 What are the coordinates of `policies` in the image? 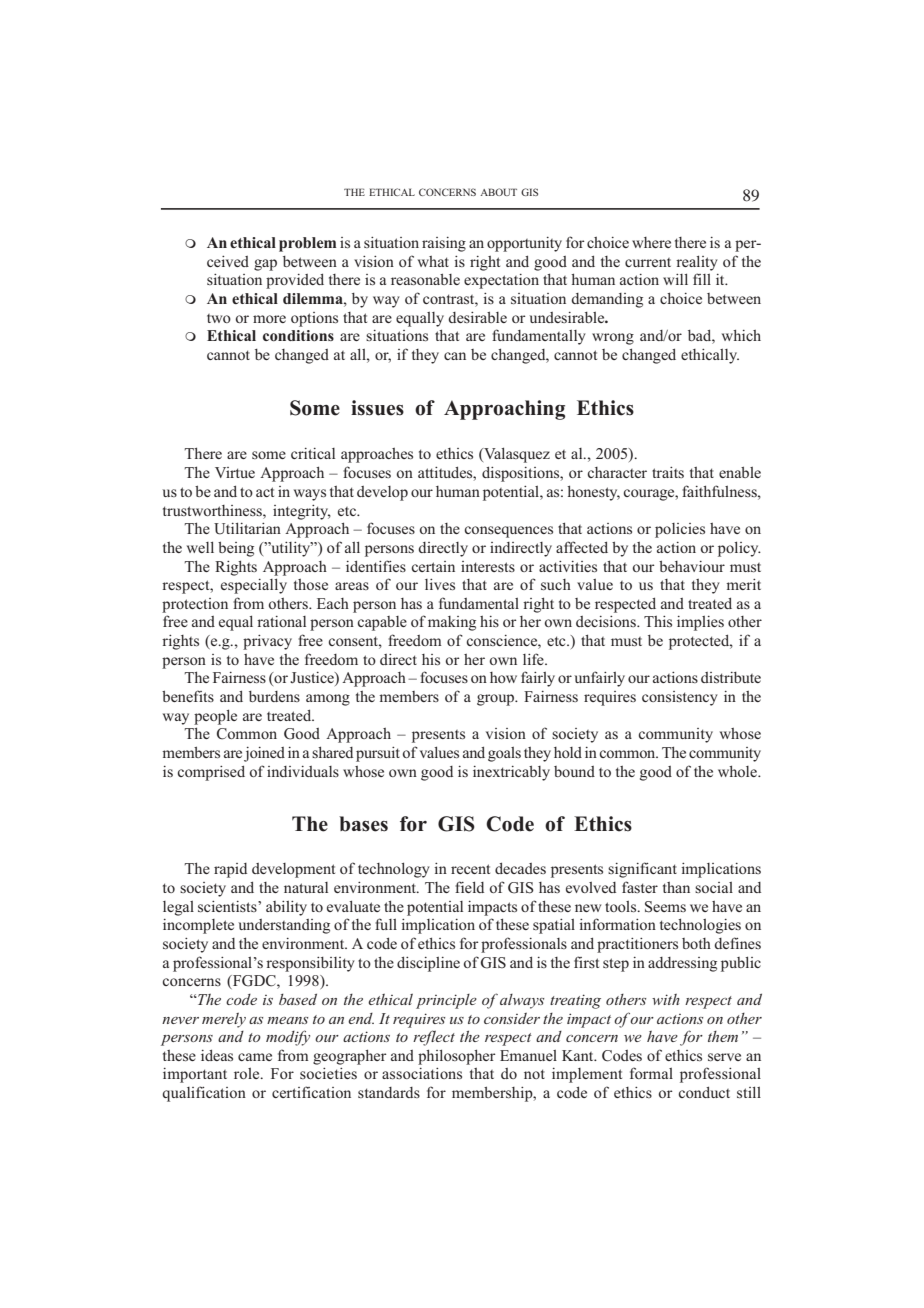 It's located at (680, 530).
